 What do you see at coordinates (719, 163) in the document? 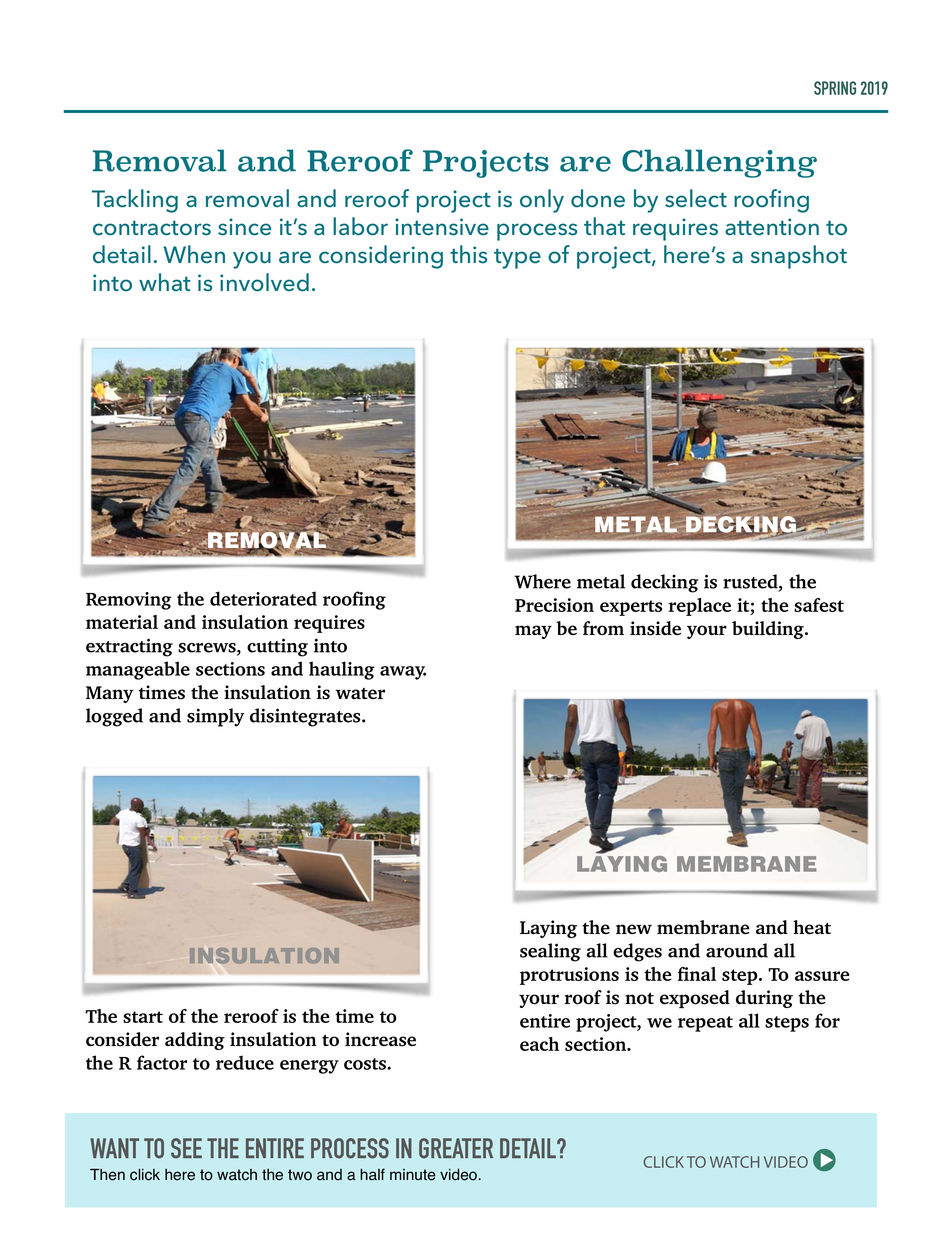
I see `Challenging` at bounding box center [719, 163].
